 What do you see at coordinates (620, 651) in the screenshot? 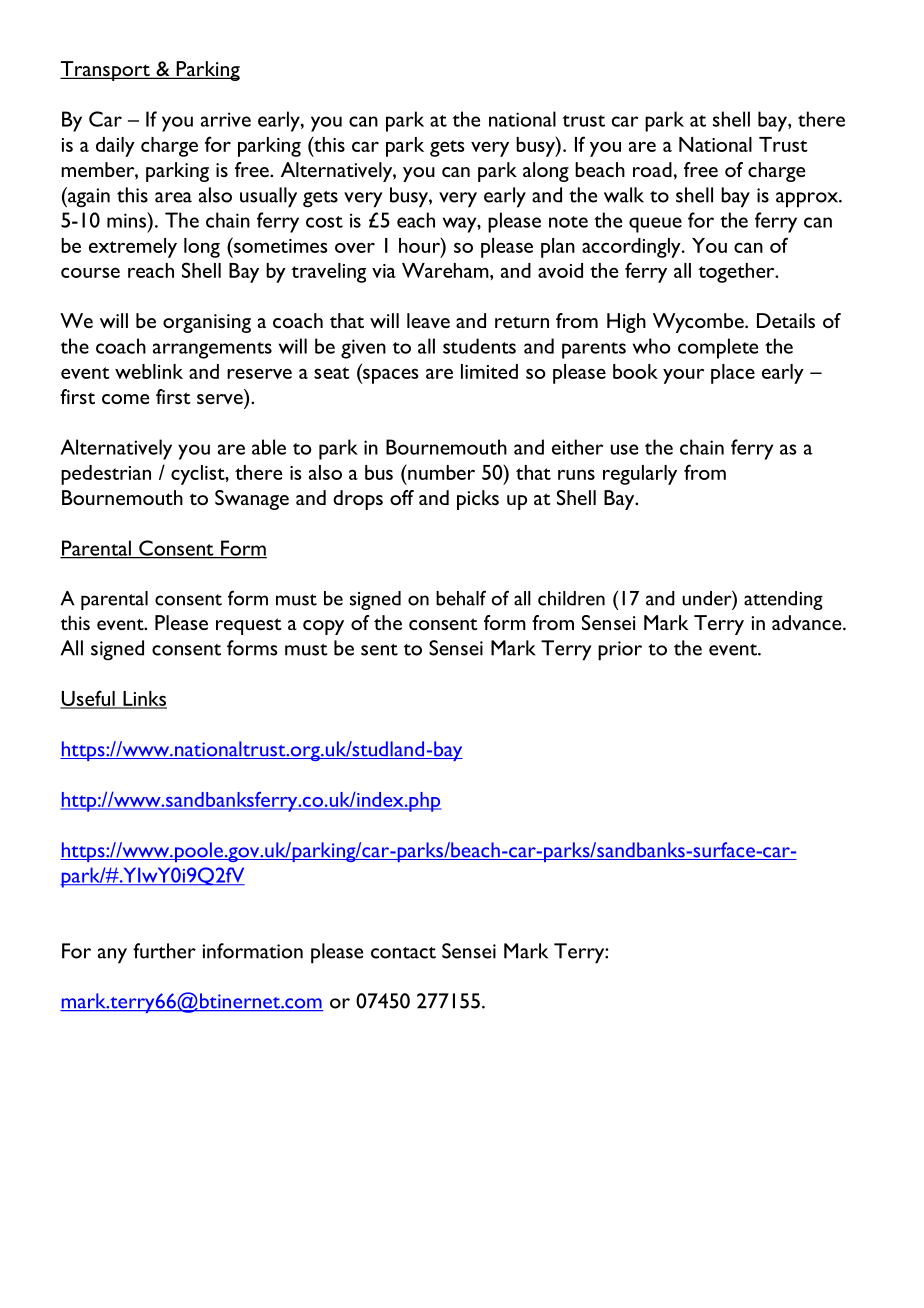
I see `prior` at bounding box center [620, 651].
